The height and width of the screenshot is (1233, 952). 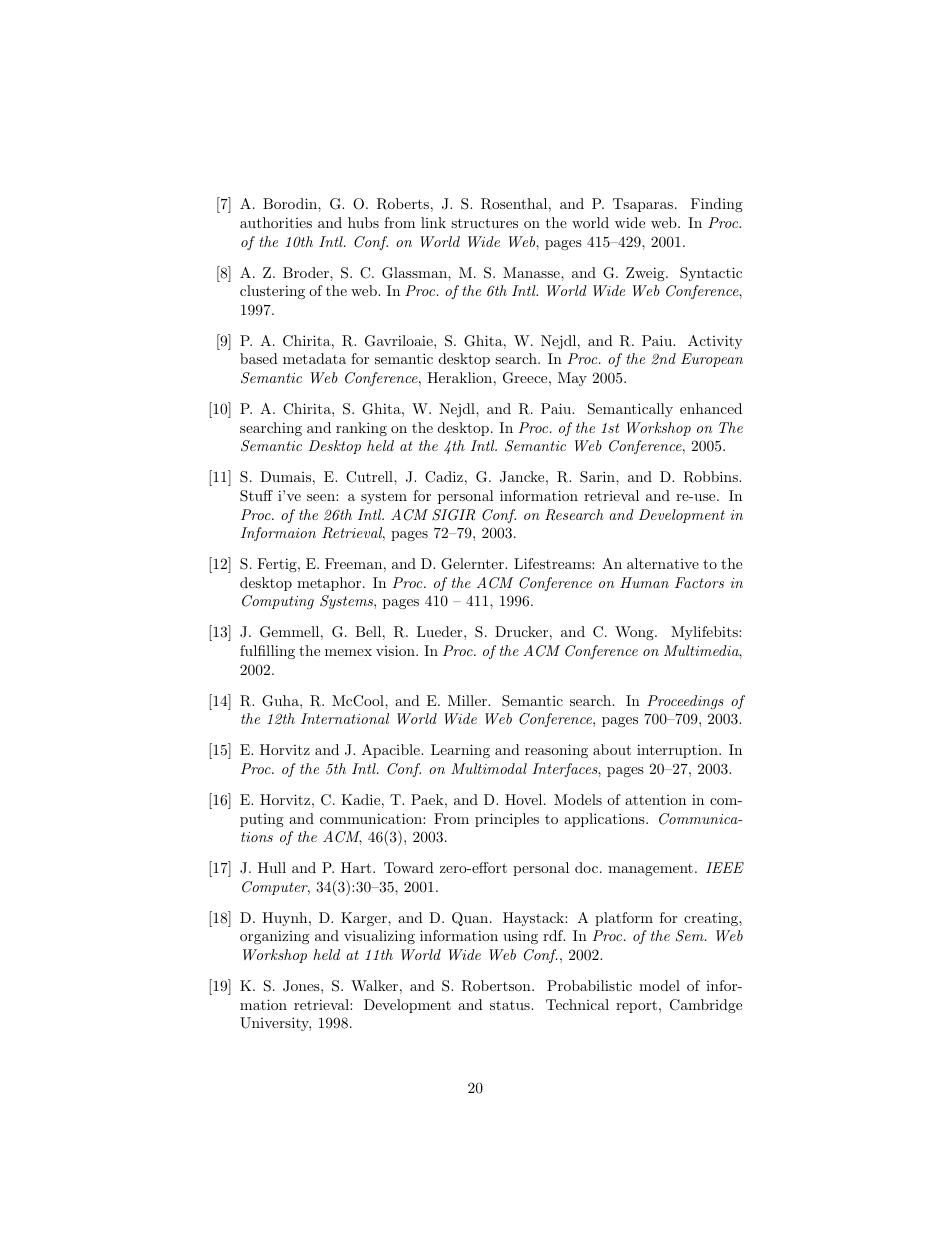 I want to click on enhanced, so click(x=711, y=408).
